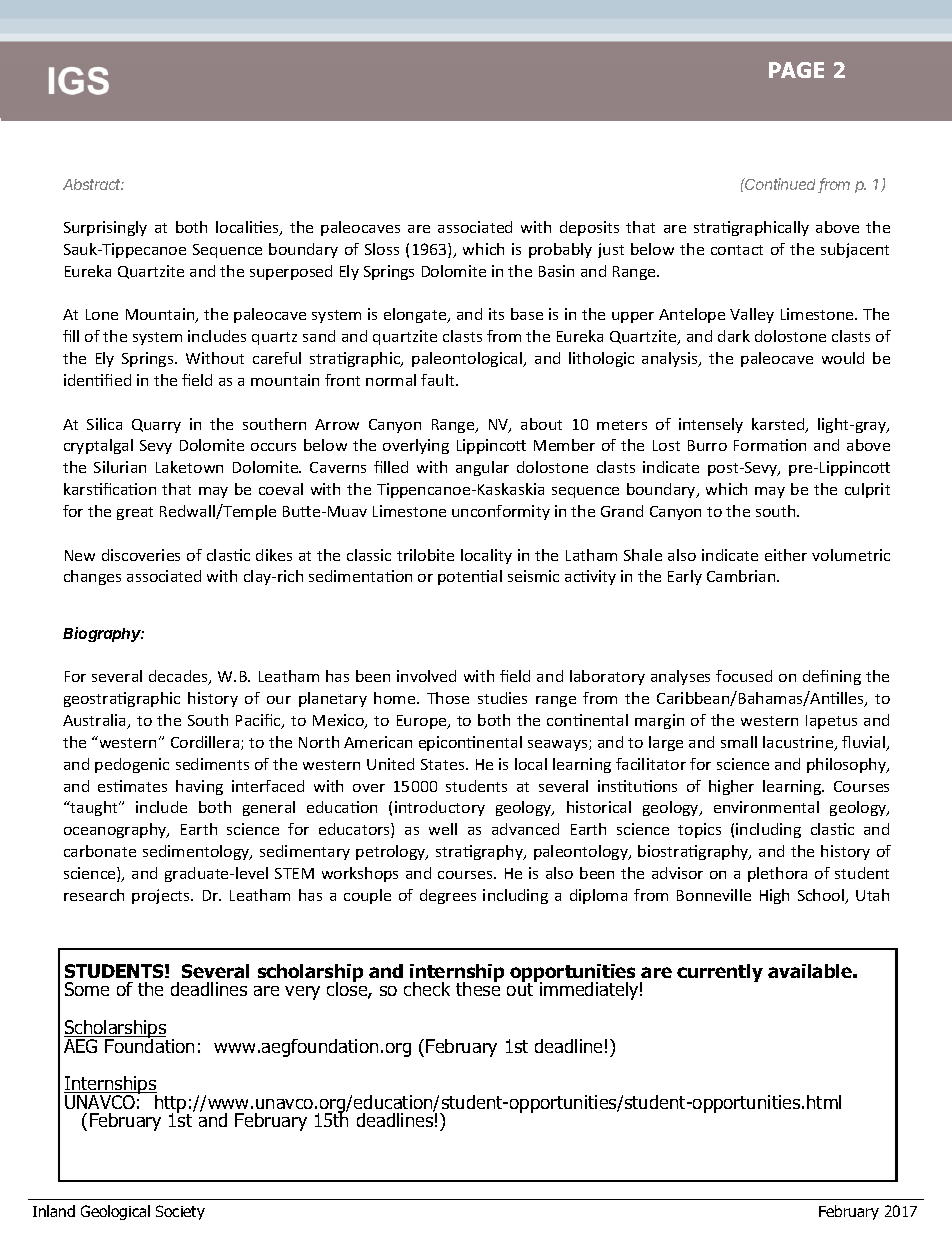 This screenshot has height=1233, width=952. Describe the element at coordinates (707, 445) in the screenshot. I see `Burro` at that location.
